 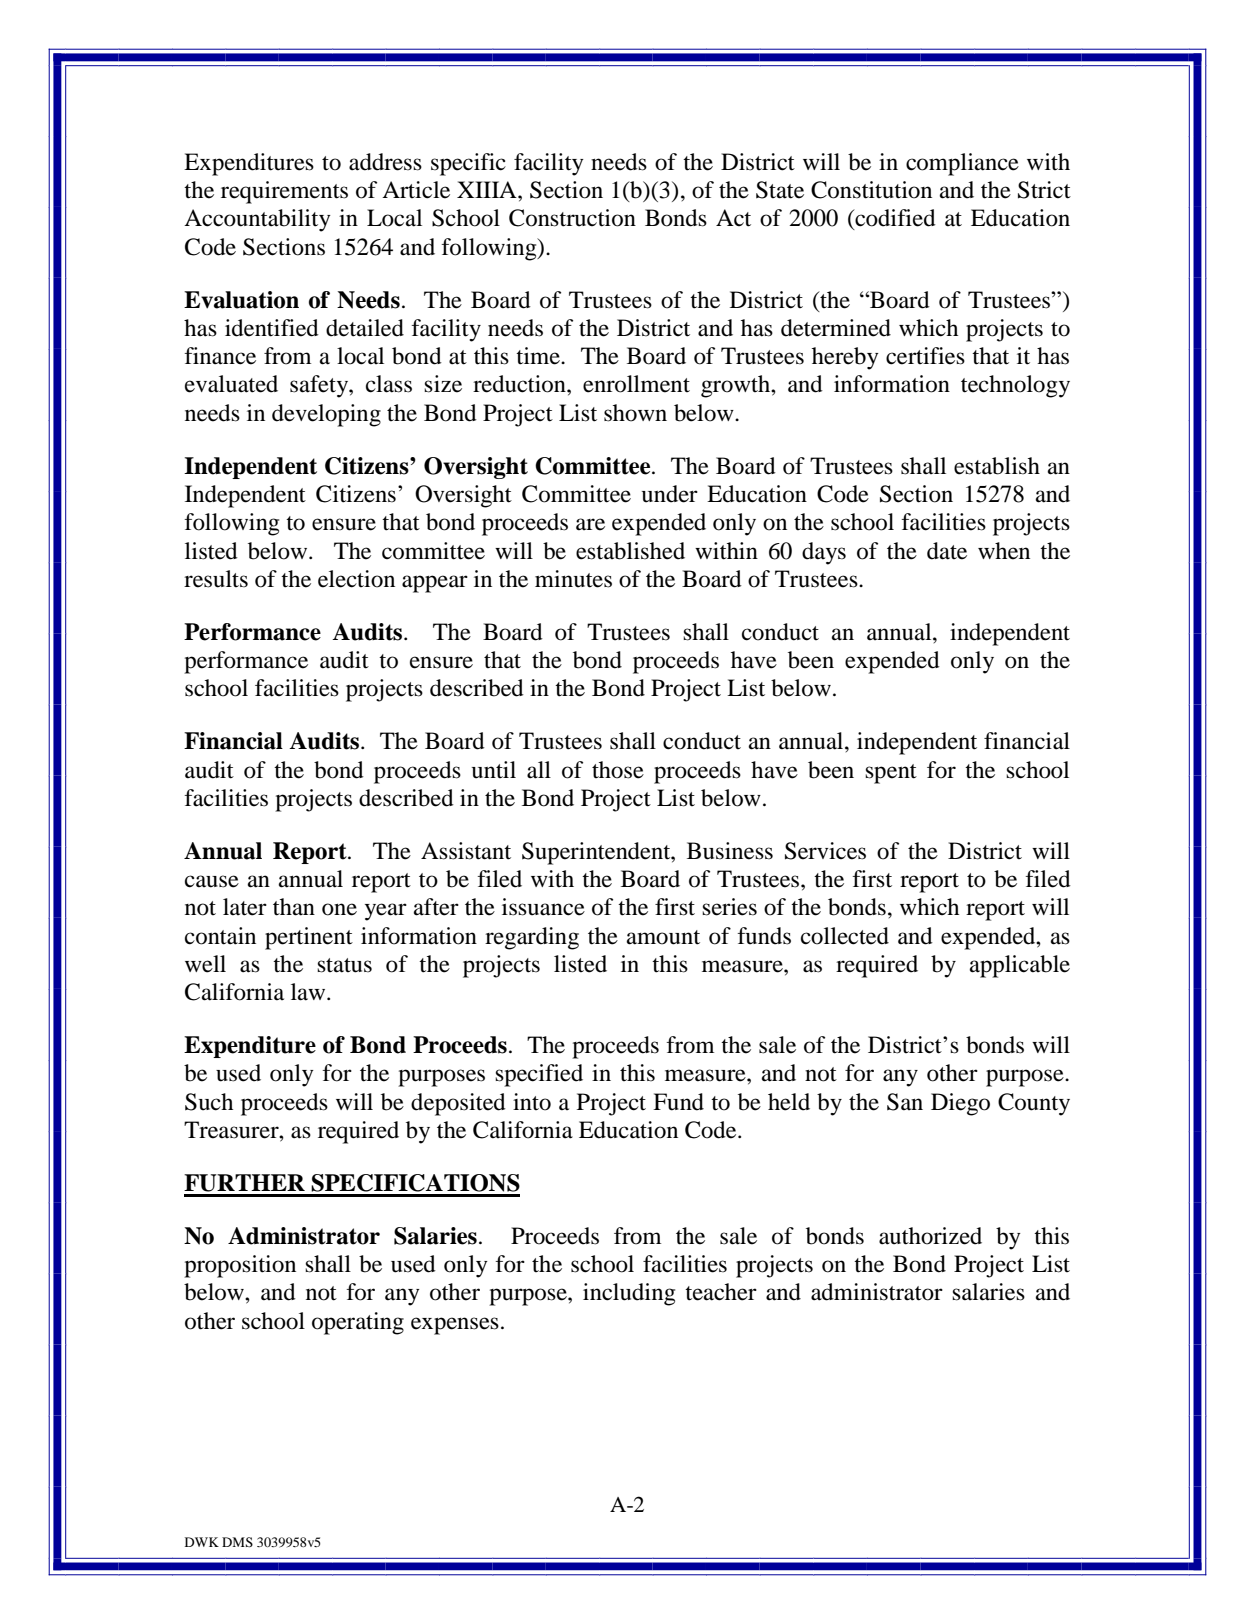 I want to click on San, so click(x=905, y=1102).
